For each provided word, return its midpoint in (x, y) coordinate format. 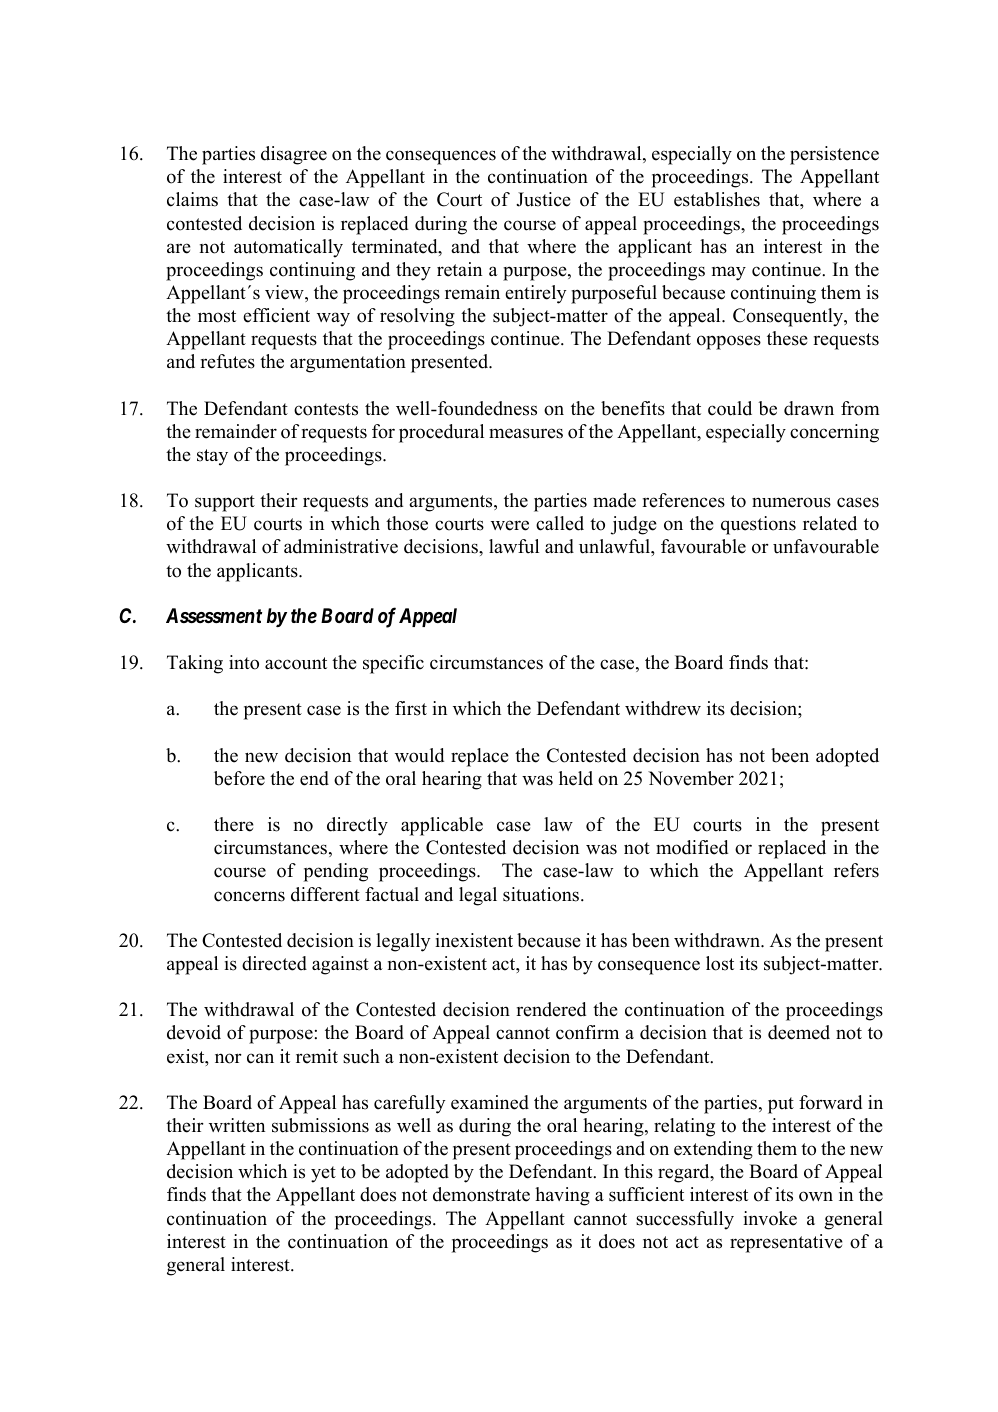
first (411, 708)
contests (326, 409)
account (296, 663)
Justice (543, 199)
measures (526, 433)
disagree (294, 155)
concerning (834, 433)
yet (323, 1174)
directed (274, 963)
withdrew (663, 708)
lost (720, 963)
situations (542, 894)
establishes (717, 199)
